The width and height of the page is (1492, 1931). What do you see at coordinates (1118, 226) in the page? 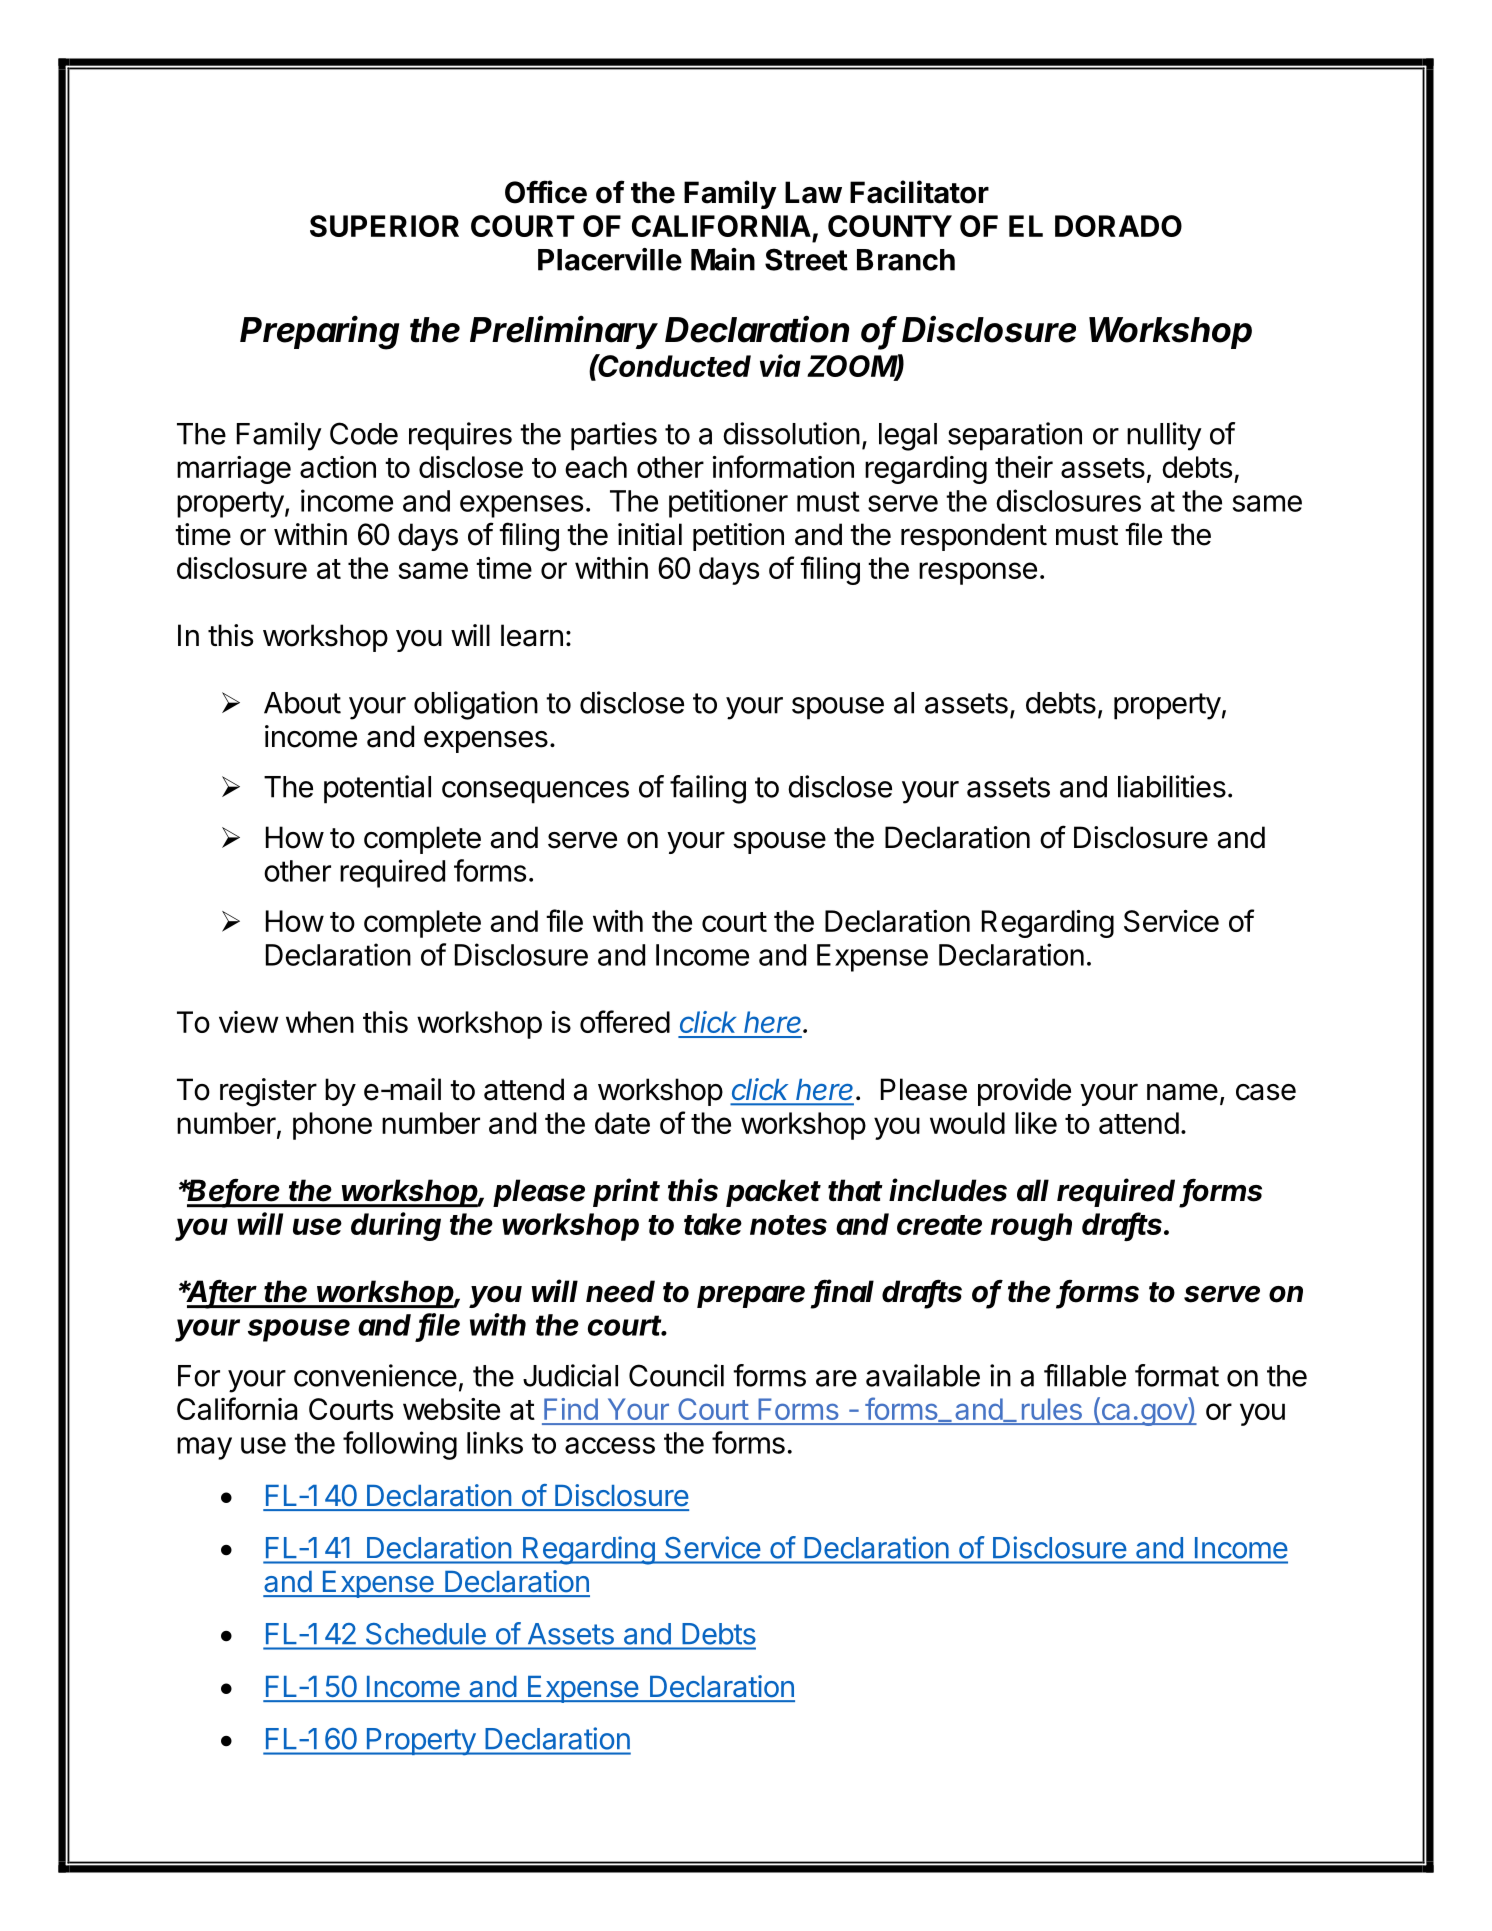
I see `DORADO` at bounding box center [1118, 226].
